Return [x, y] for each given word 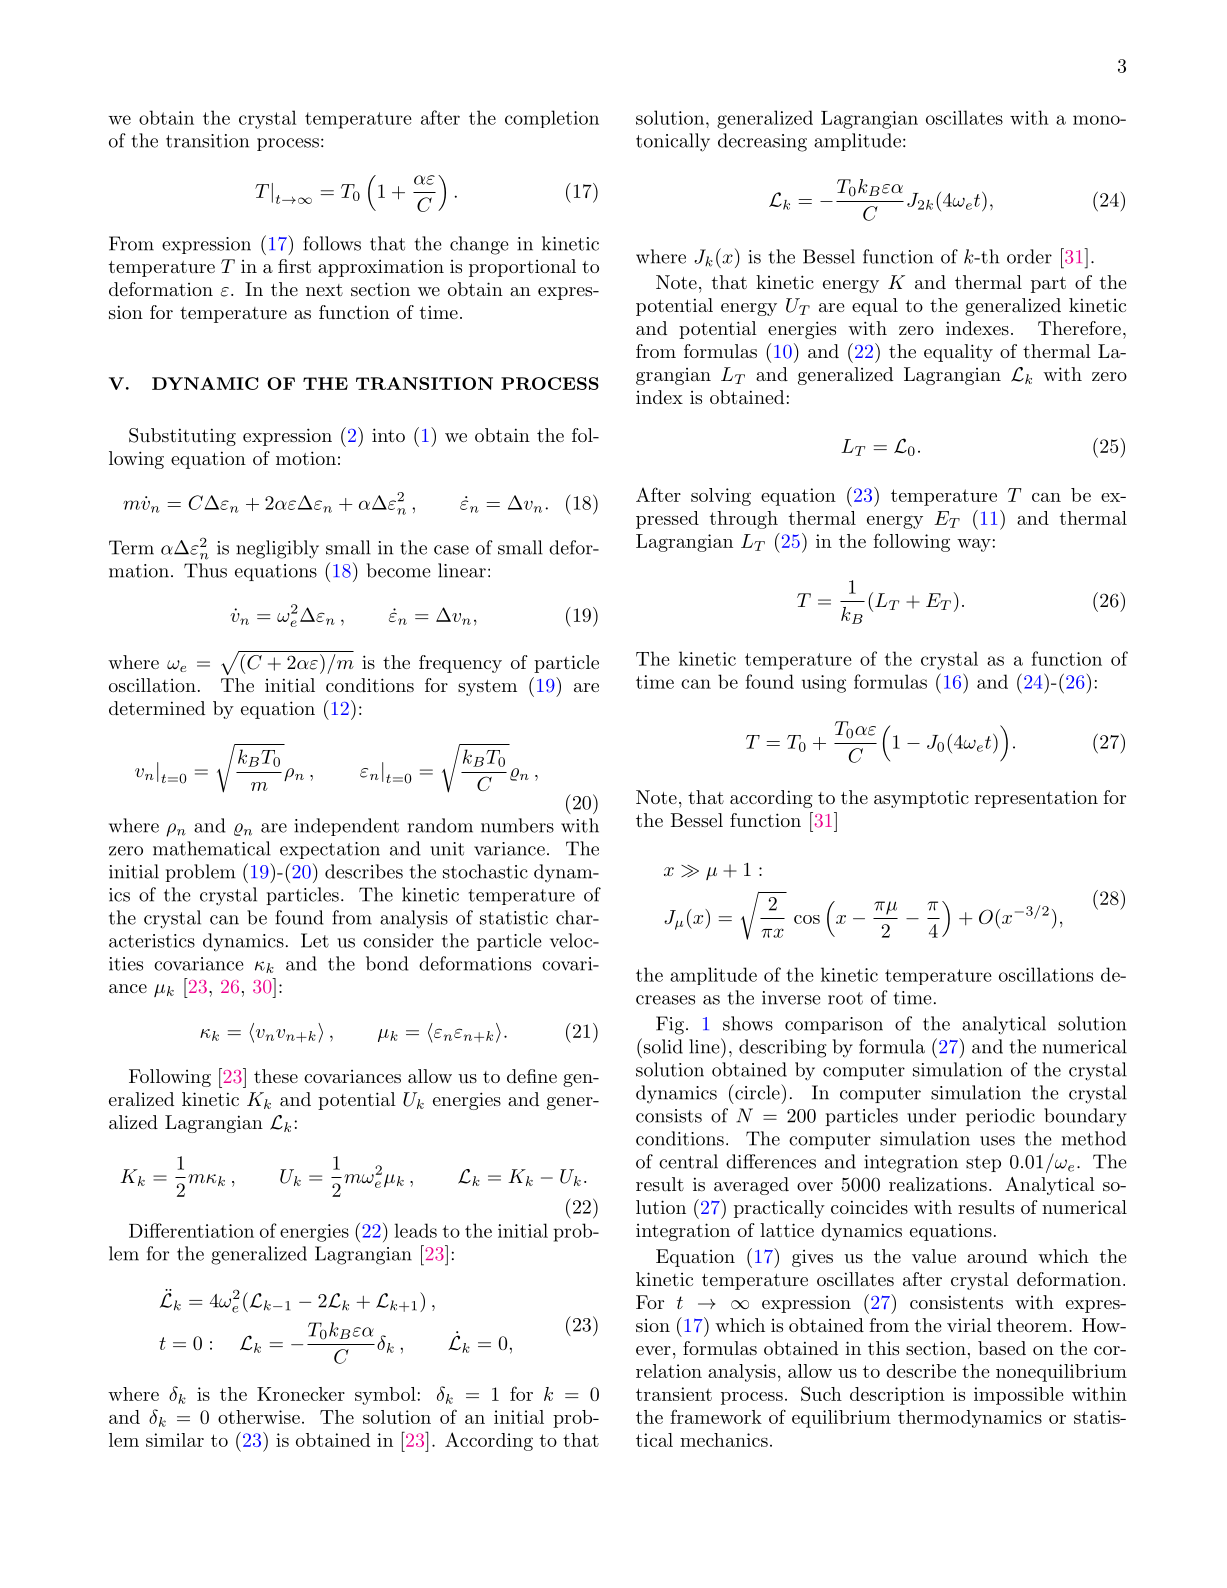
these [276, 1076]
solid [663, 1046]
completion [552, 119]
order [1029, 256]
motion [306, 458]
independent [346, 827]
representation [1036, 799]
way [974, 545]
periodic [1000, 1117]
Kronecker [301, 1394]
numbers [517, 825]
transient [674, 1394]
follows [332, 243]
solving [721, 497]
